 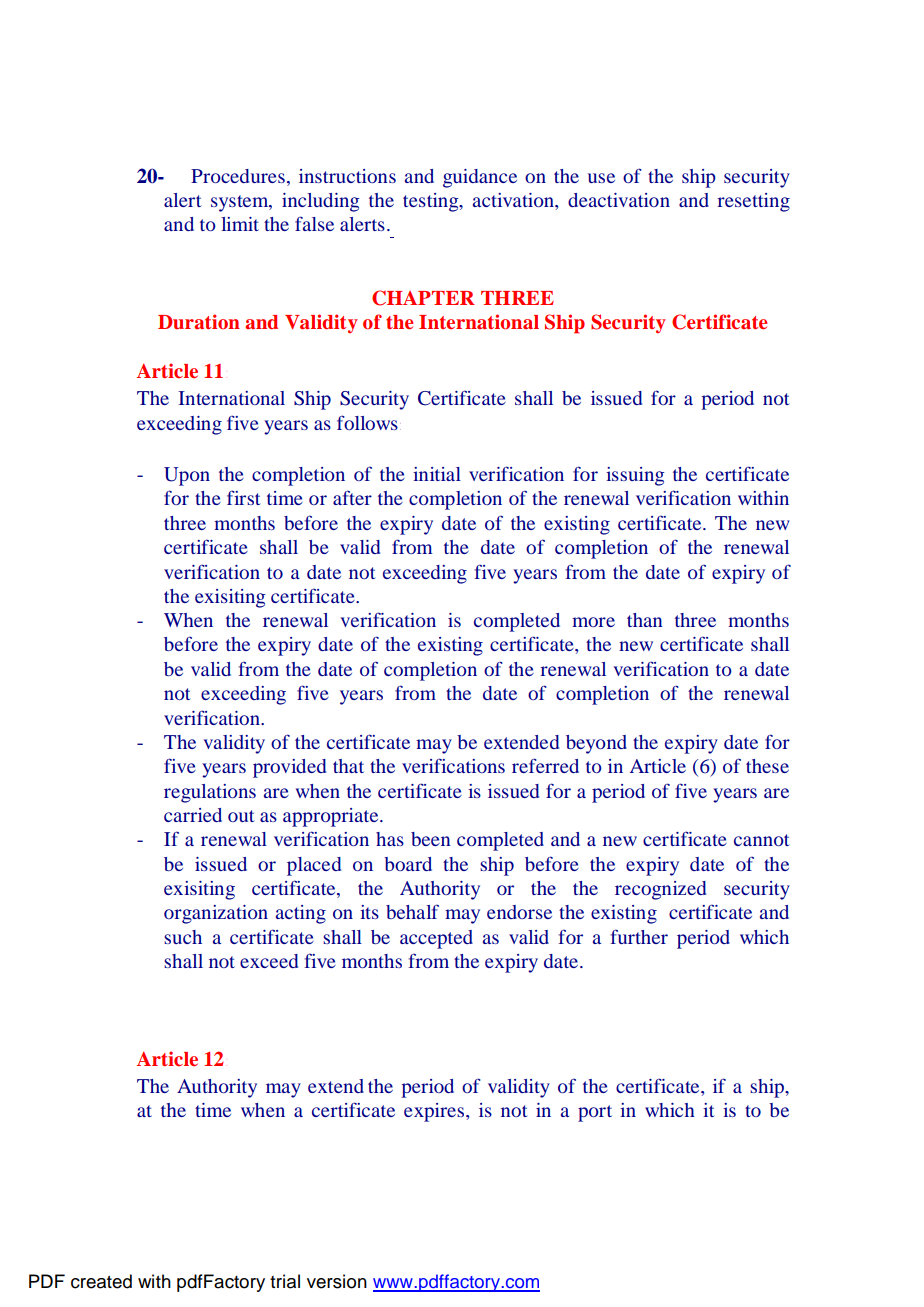 What do you see at coordinates (432, 202) in the page?
I see `testing` at bounding box center [432, 202].
